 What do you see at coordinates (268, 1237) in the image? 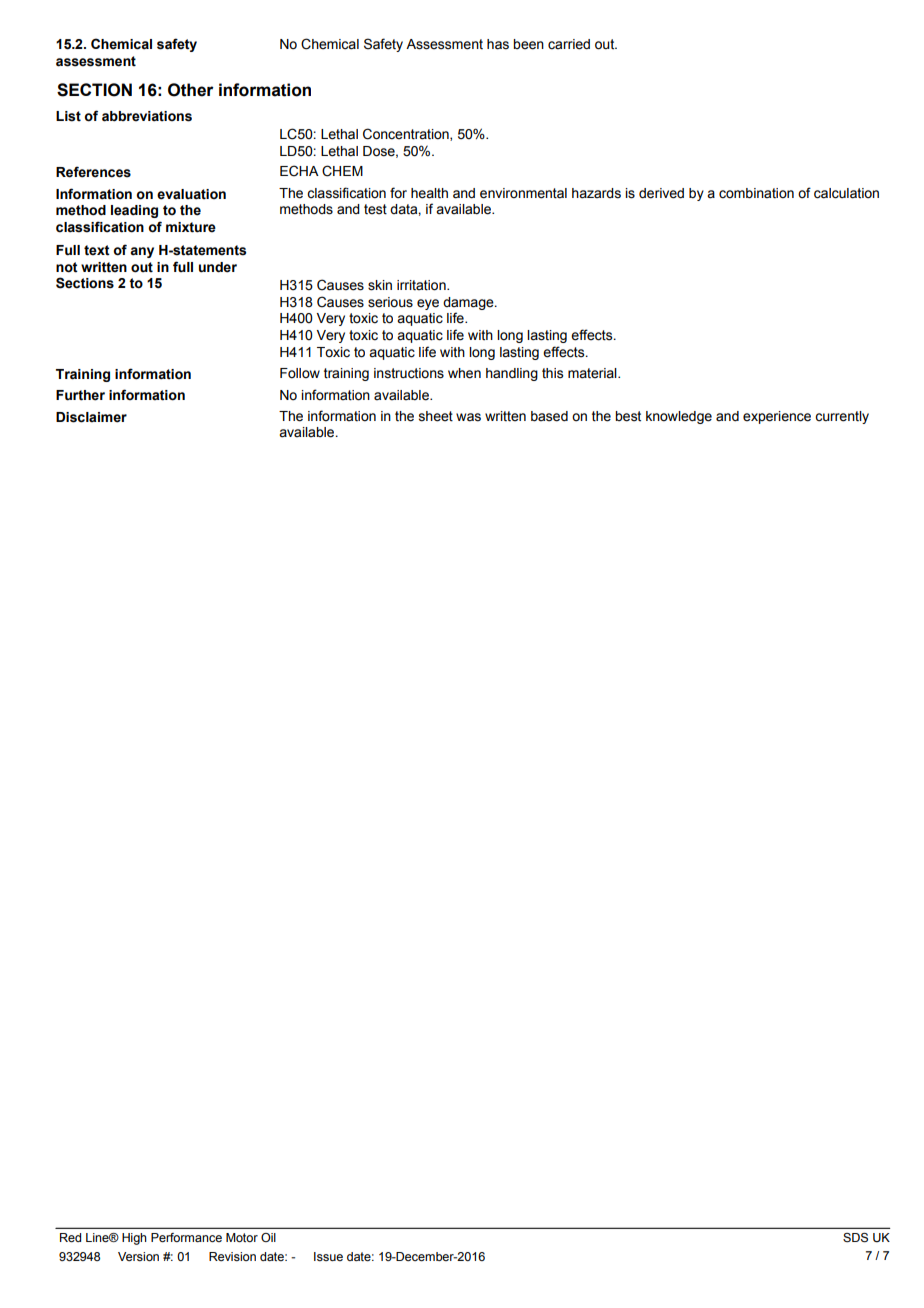
I see `Oil` at bounding box center [268, 1237].
